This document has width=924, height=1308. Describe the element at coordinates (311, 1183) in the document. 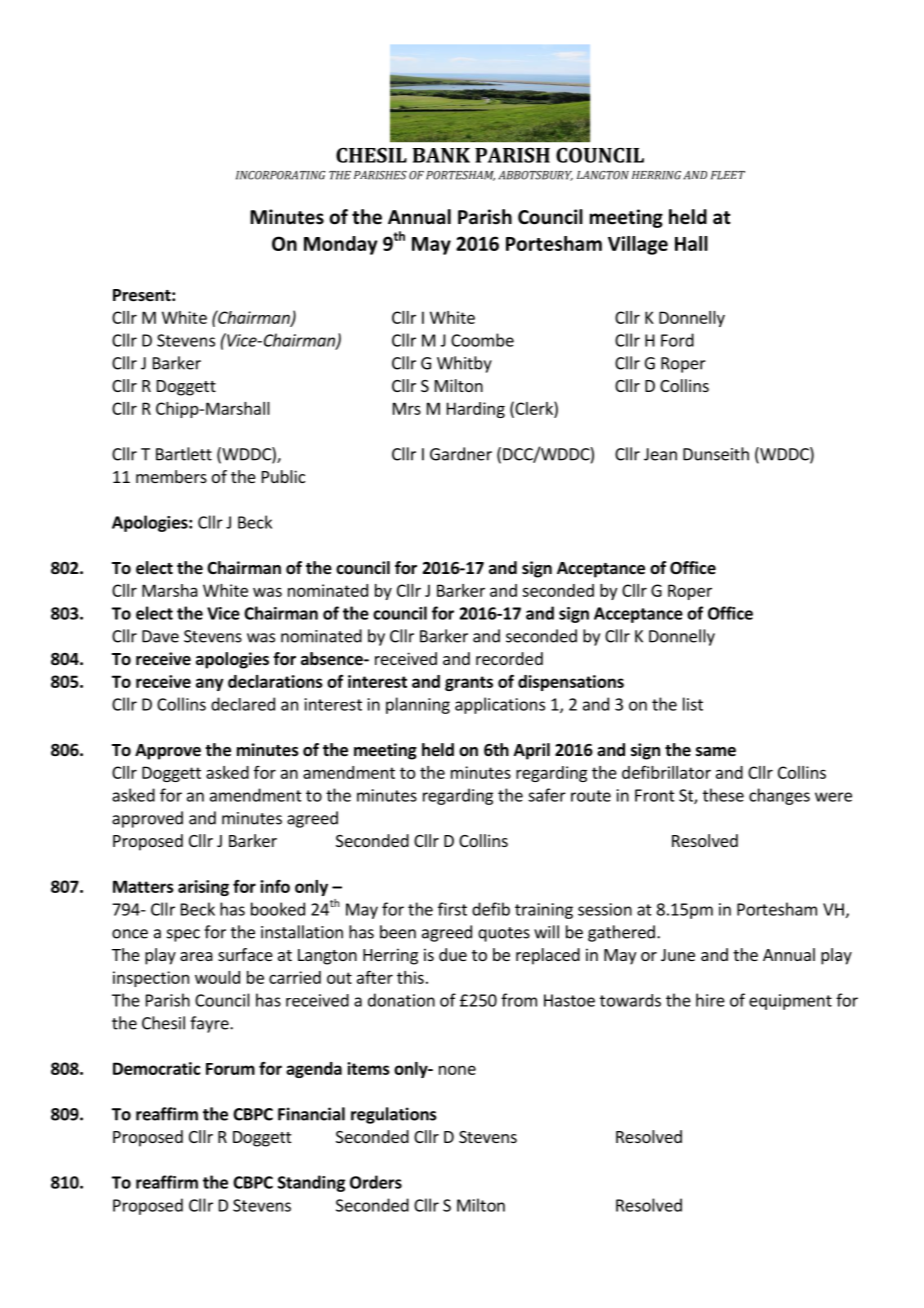

I see `Standing` at that location.
